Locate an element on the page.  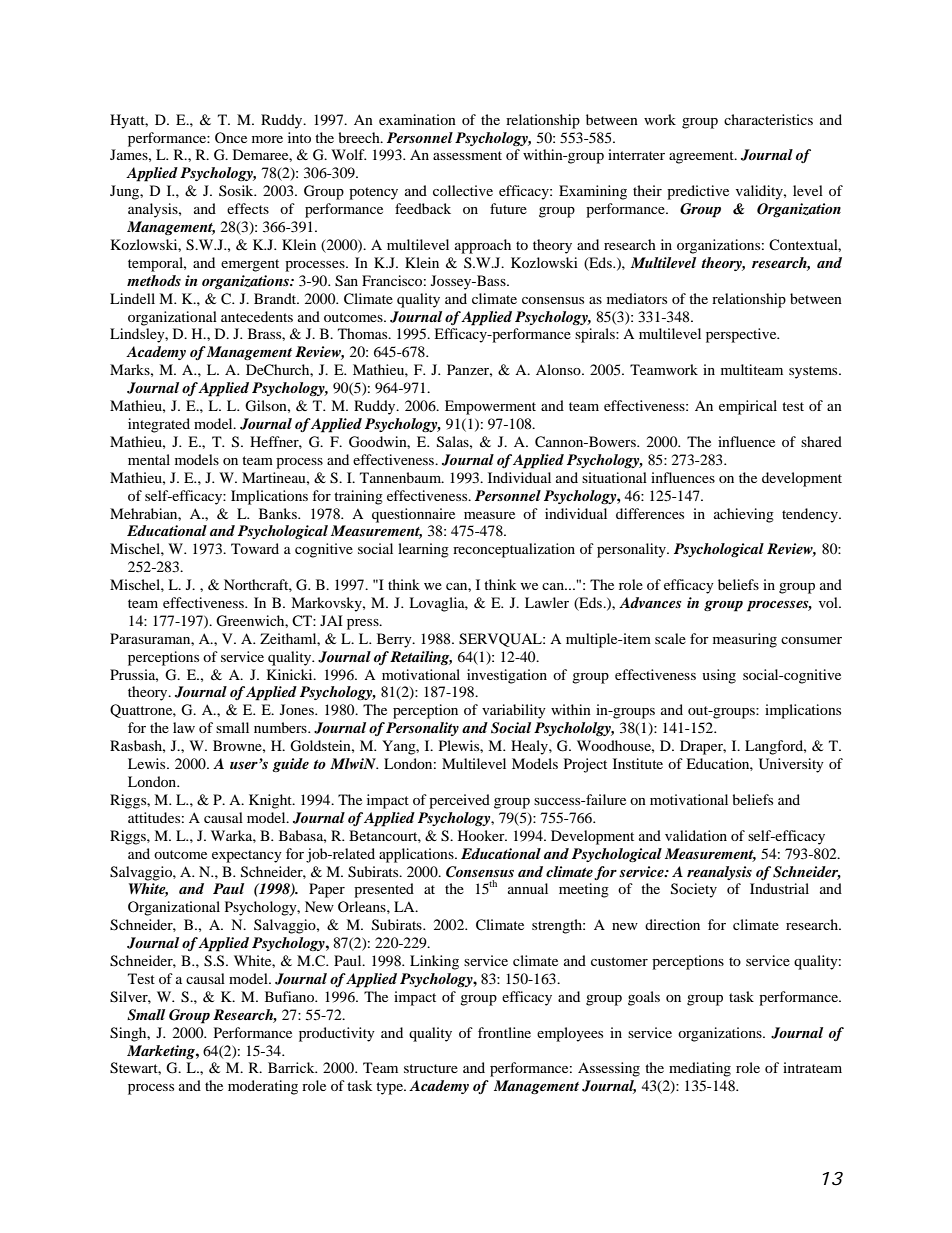
Lawler is located at coordinates (547, 602).
